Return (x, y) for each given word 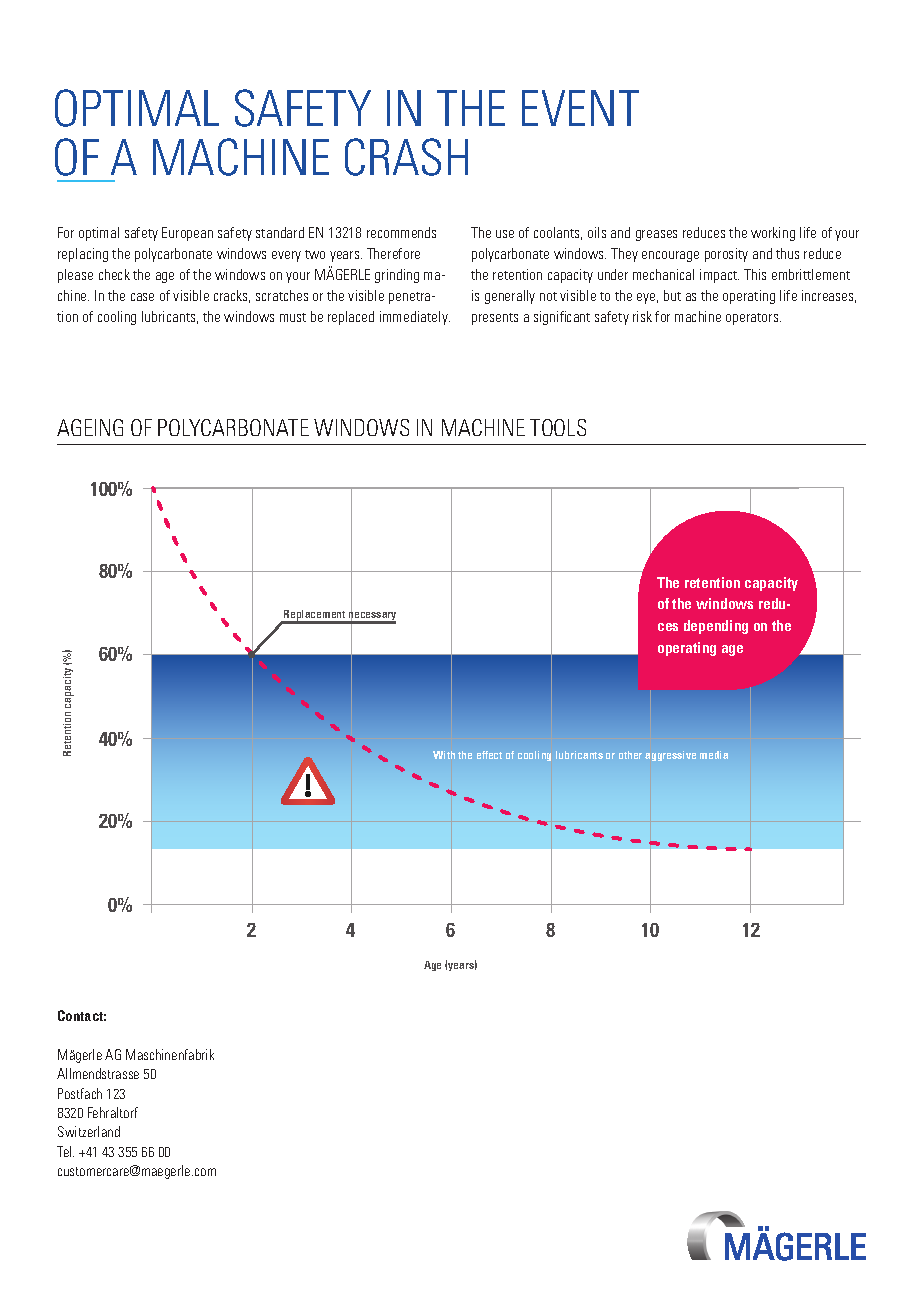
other (630, 755)
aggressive (670, 756)
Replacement (315, 616)
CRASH (406, 157)
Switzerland (89, 1131)
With (444, 755)
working (773, 234)
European (187, 234)
